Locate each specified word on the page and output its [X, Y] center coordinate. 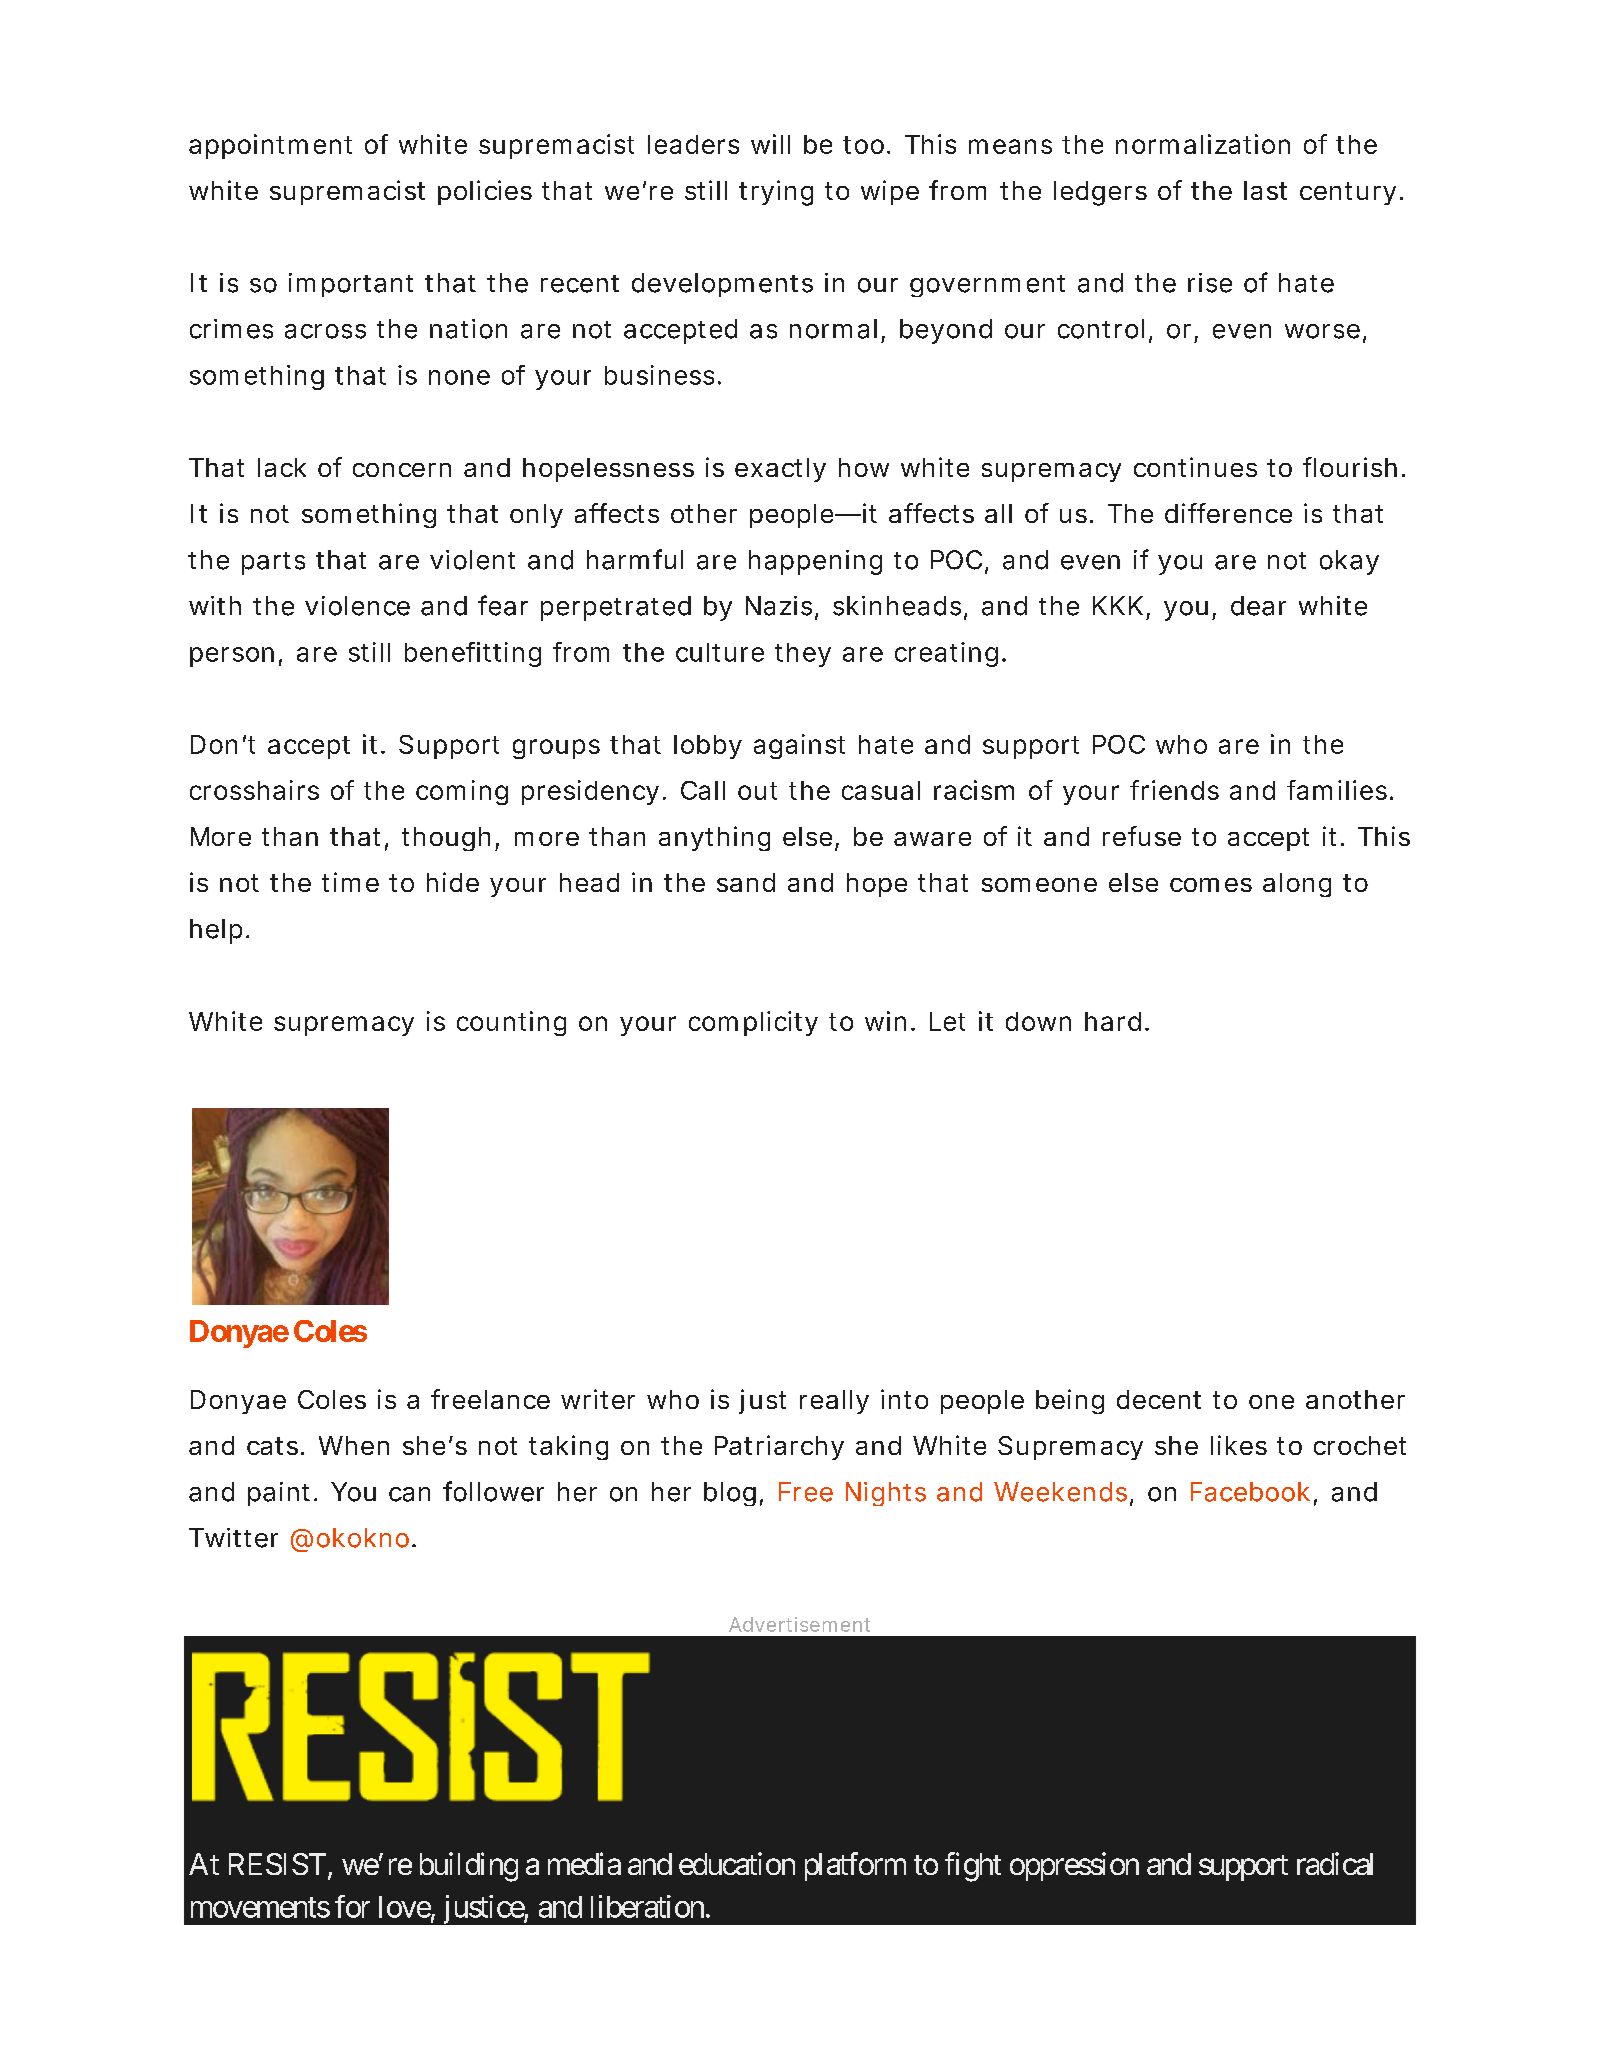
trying [776, 193]
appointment [270, 146]
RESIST [277, 1864]
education [737, 1863]
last [1265, 190]
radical [1335, 1863]
